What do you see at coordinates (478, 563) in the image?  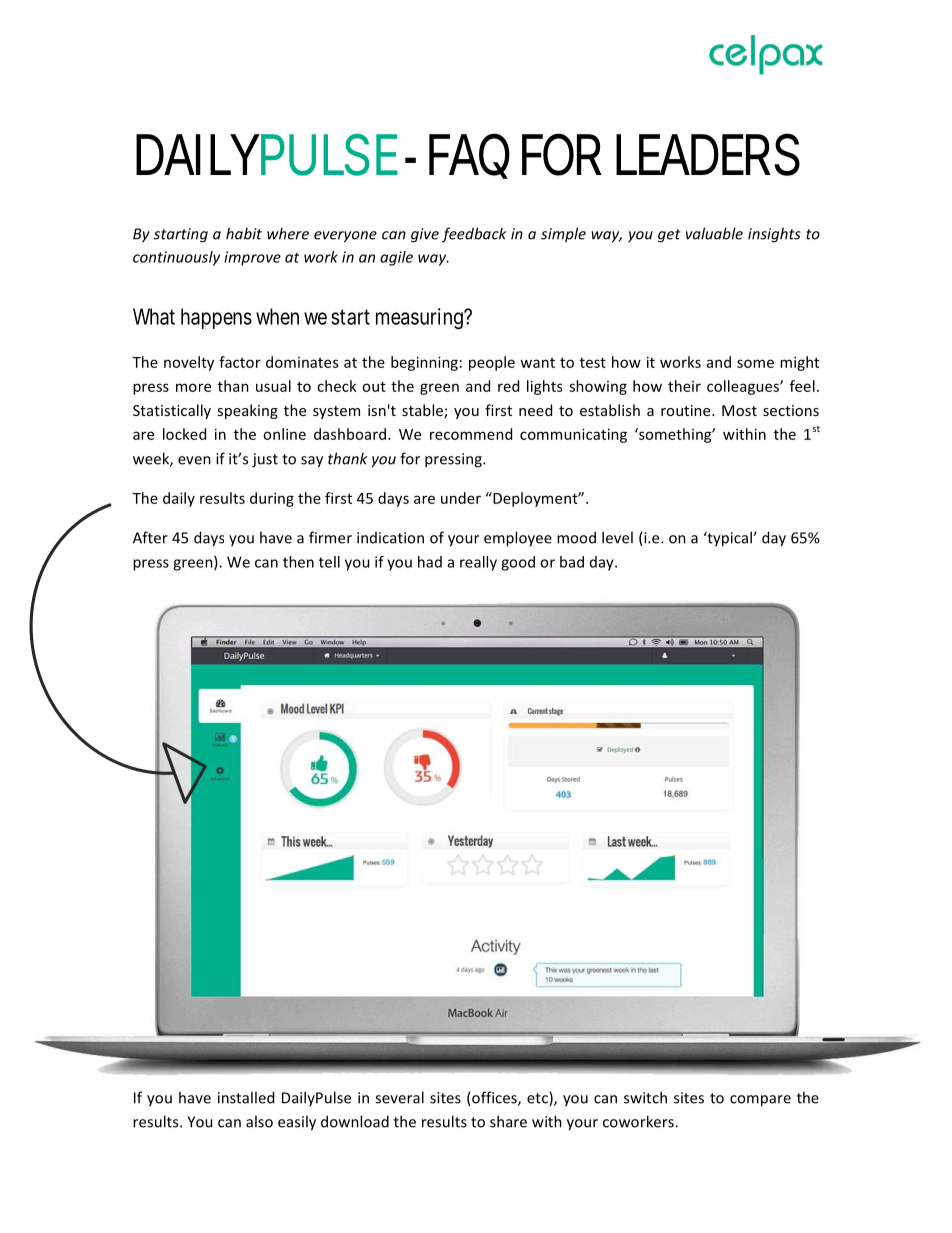 I see `really` at bounding box center [478, 563].
